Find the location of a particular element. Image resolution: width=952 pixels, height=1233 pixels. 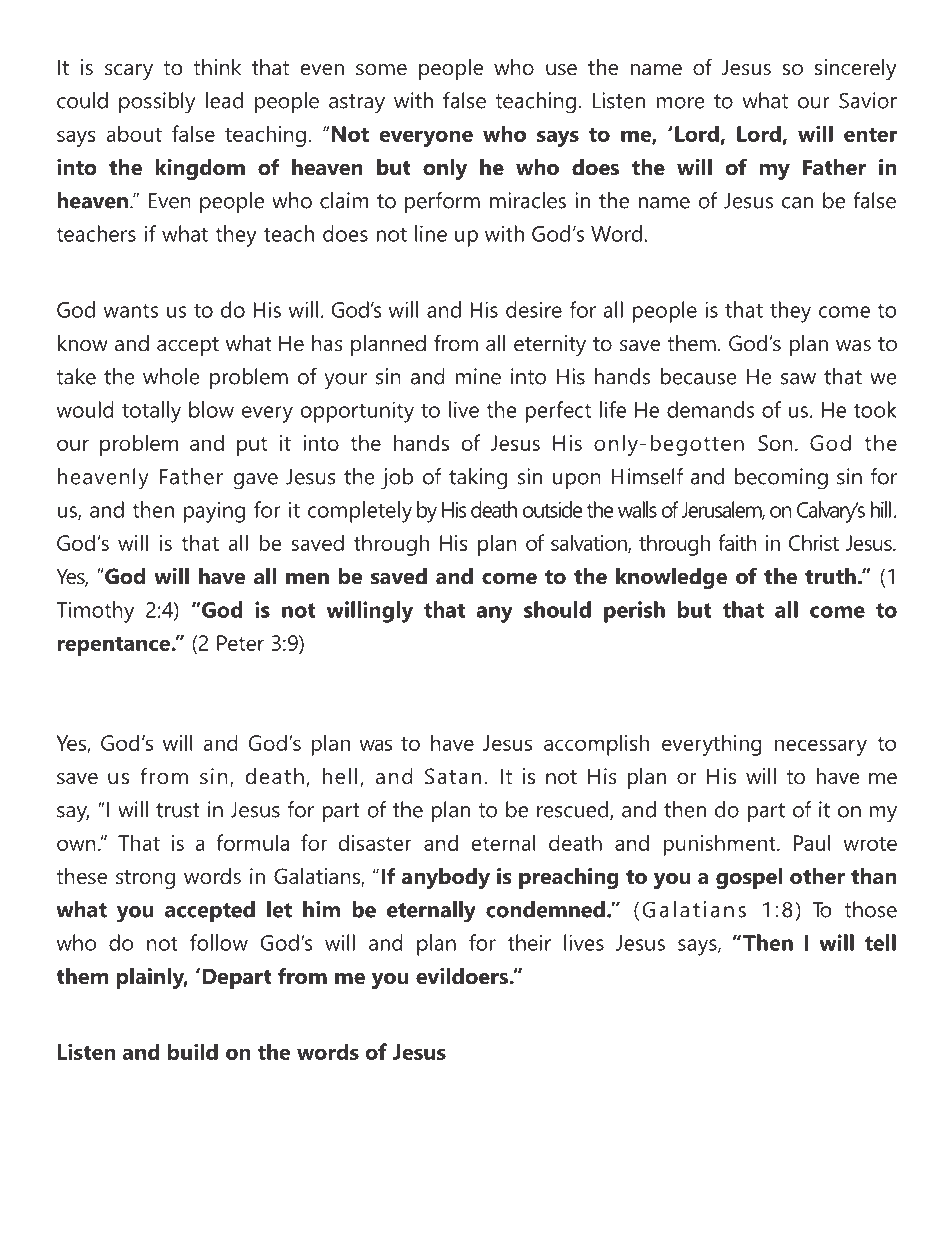

Savior is located at coordinates (868, 100).
